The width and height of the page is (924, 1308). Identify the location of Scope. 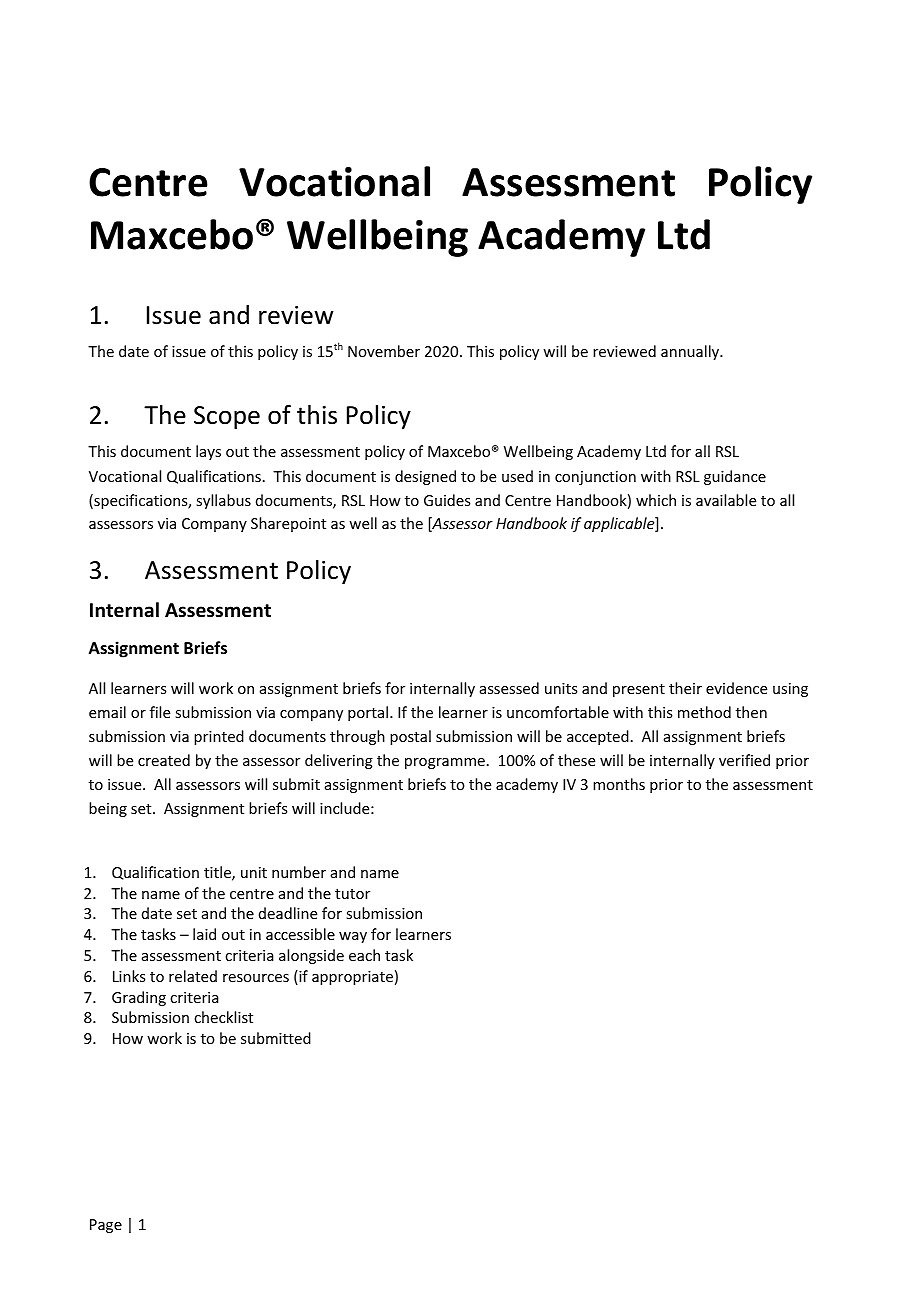
(227, 417).
